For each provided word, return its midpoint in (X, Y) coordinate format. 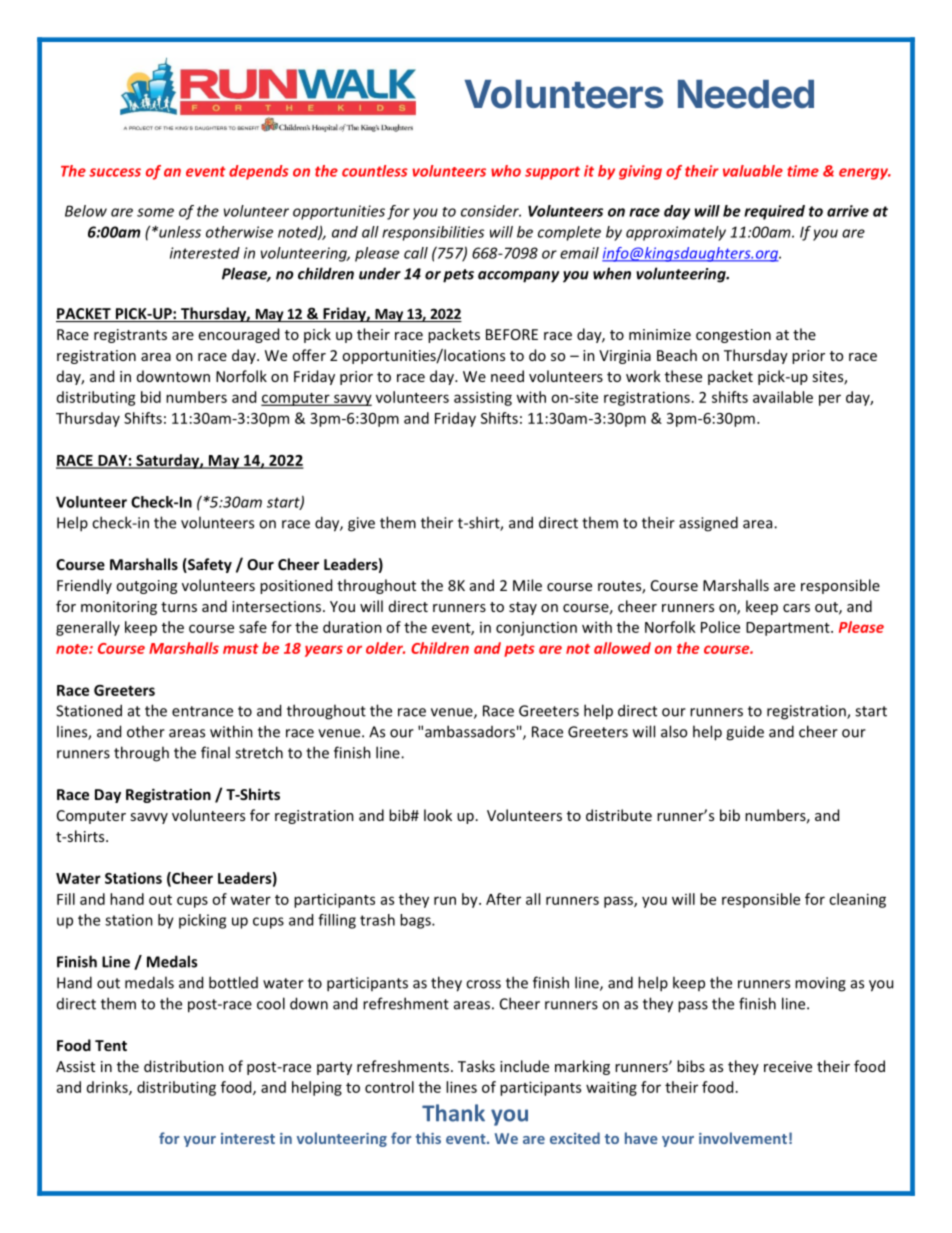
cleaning (857, 900)
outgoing (146, 587)
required (774, 212)
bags (416, 921)
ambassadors (470, 731)
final (215, 752)
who (506, 171)
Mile (527, 585)
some (155, 212)
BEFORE (512, 334)
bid (151, 397)
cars (796, 608)
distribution (184, 1066)
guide (745, 733)
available (783, 397)
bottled (233, 982)
